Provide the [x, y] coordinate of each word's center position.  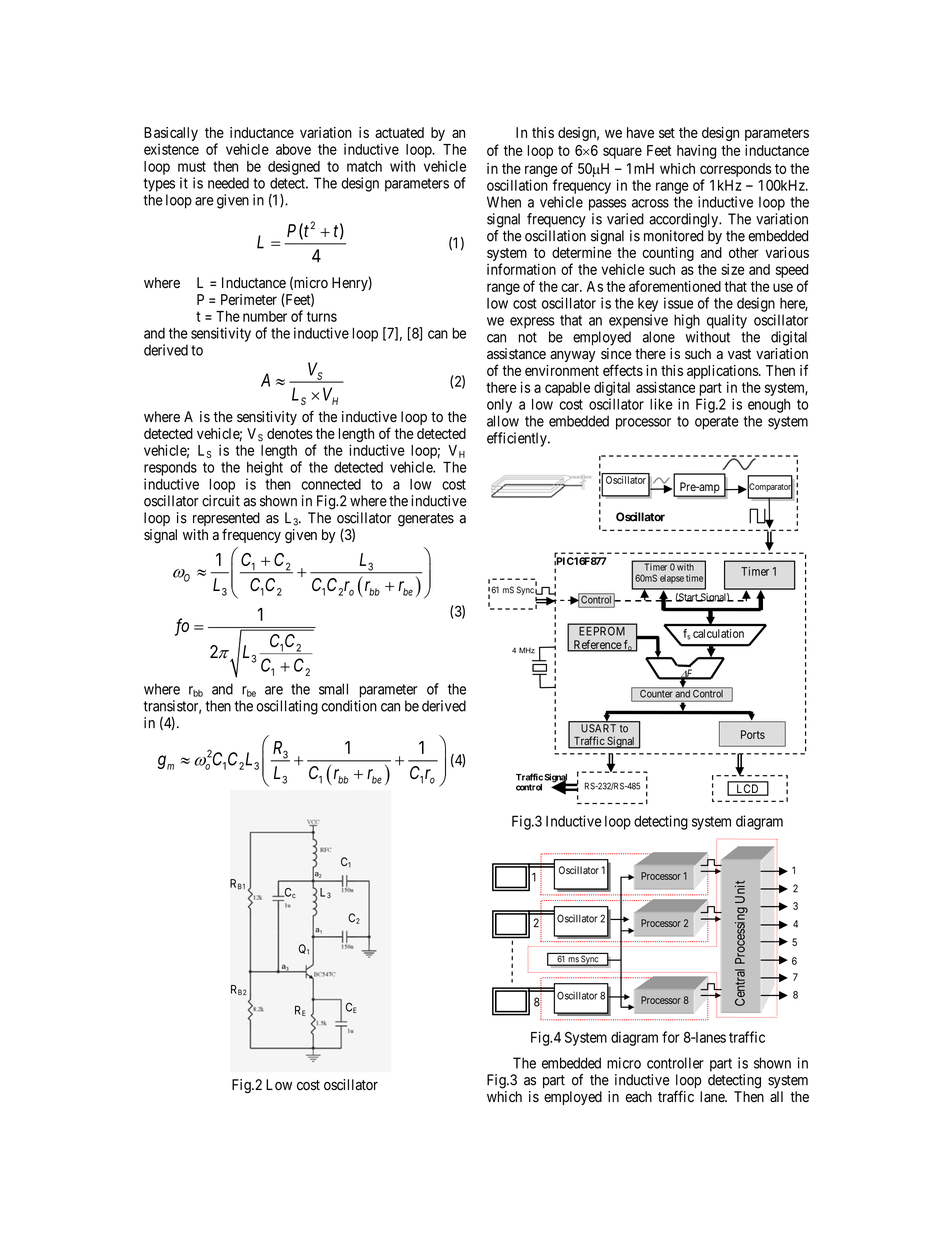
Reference [597, 645]
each [638, 1097]
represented [226, 519]
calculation [718, 633]
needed [228, 183]
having [696, 152]
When [504, 202]
